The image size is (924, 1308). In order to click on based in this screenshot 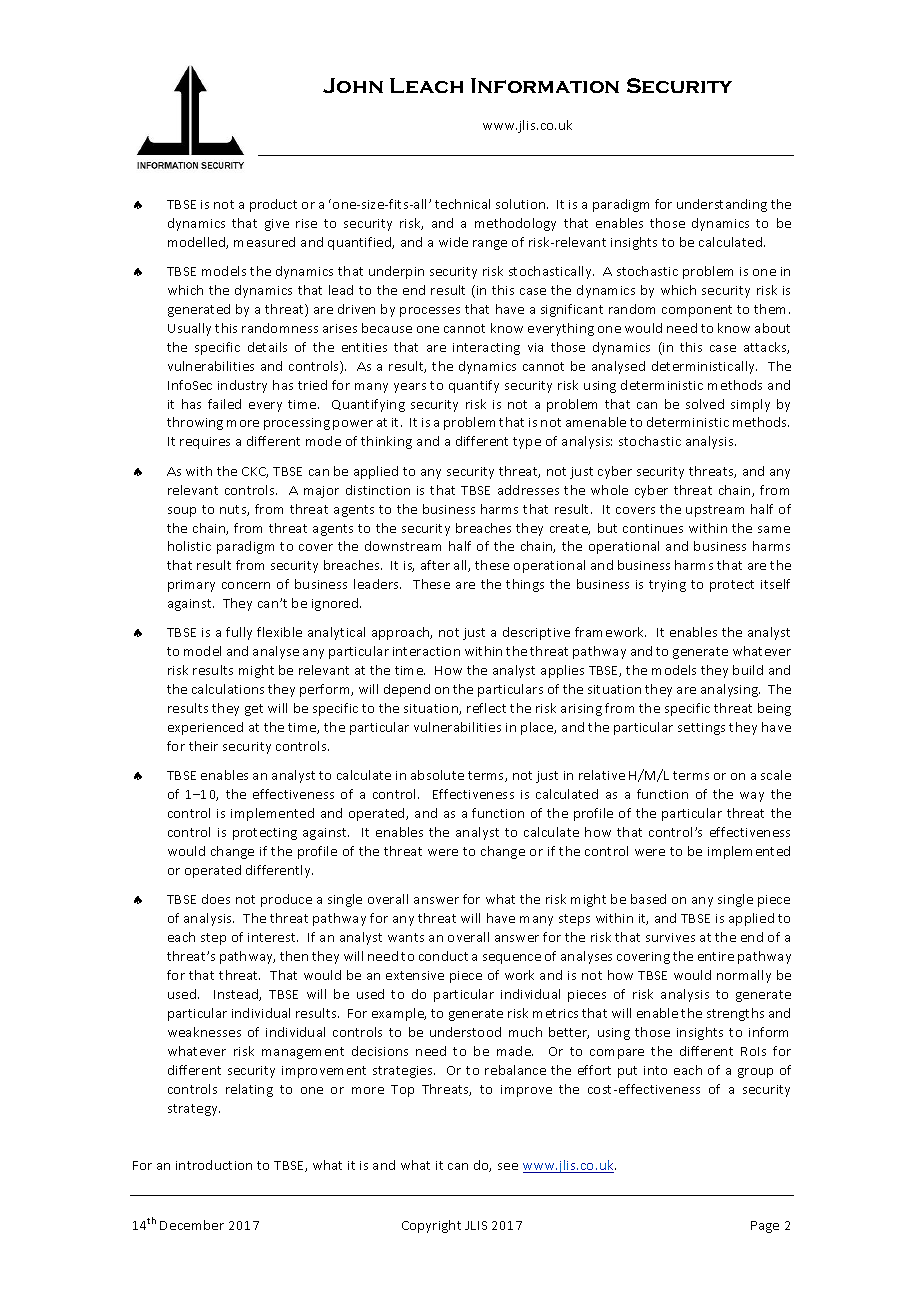, I will do `click(648, 899)`.
